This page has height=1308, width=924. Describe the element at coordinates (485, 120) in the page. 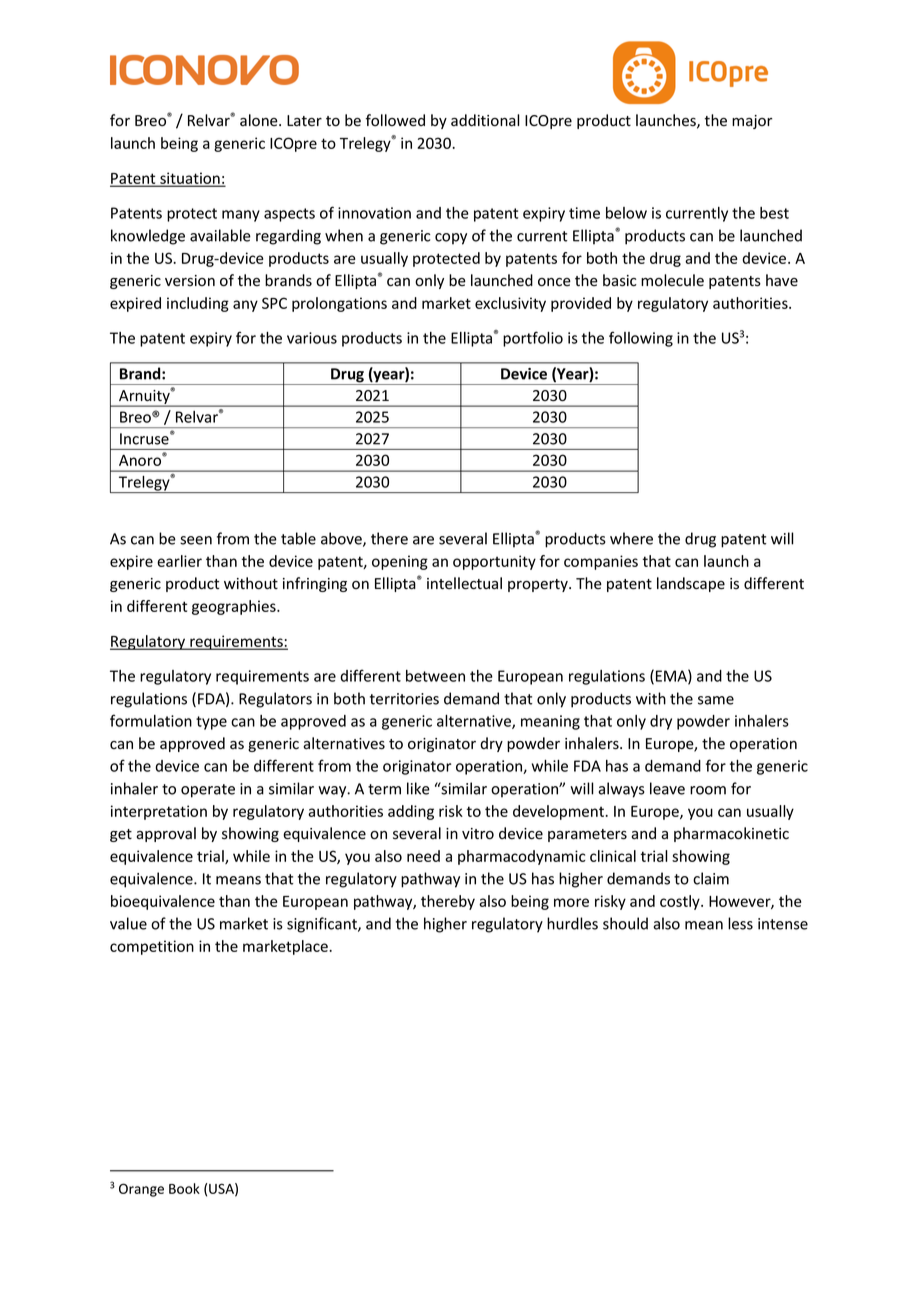

I see `additional` at that location.
